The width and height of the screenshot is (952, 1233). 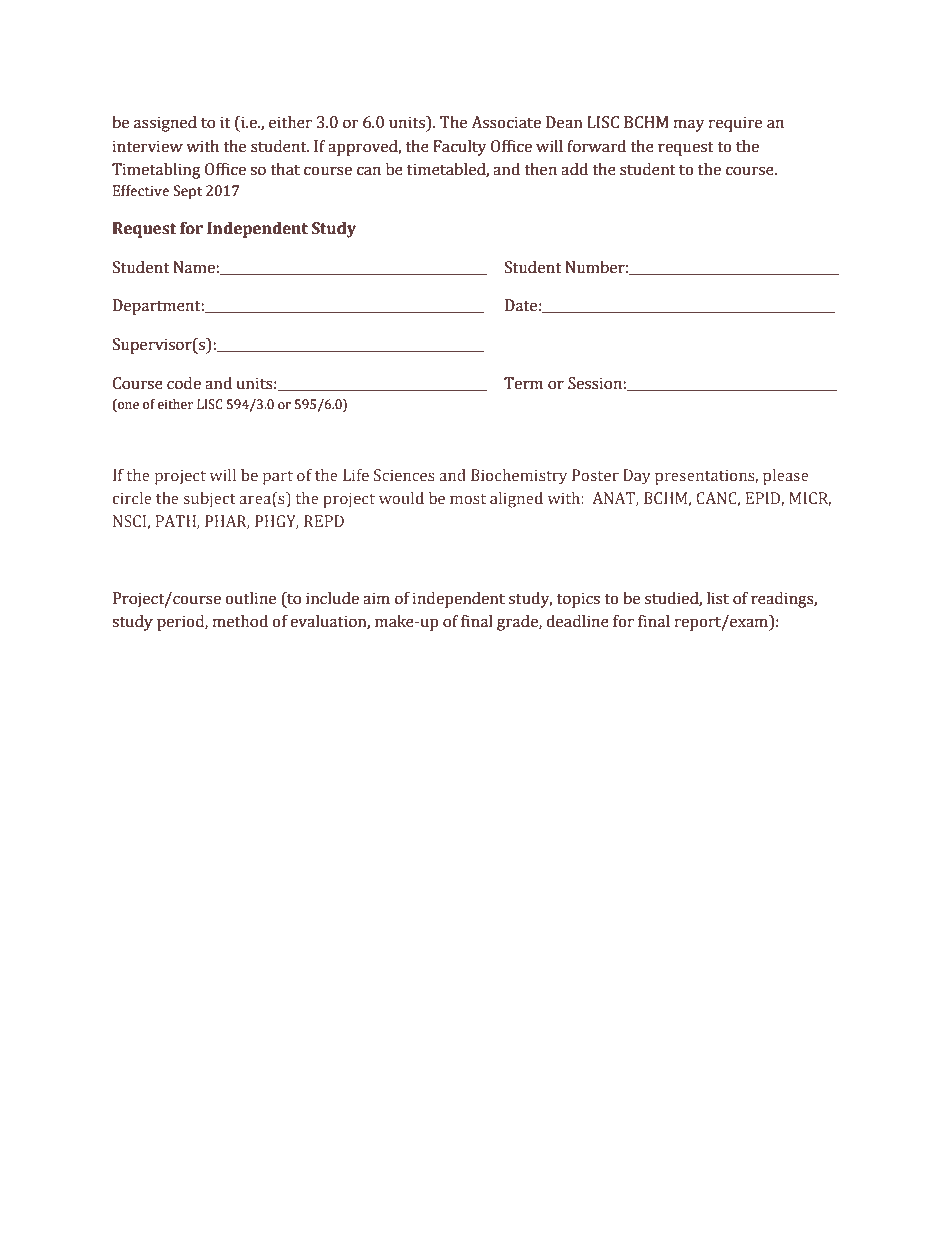 I want to click on aim, so click(x=376, y=598).
